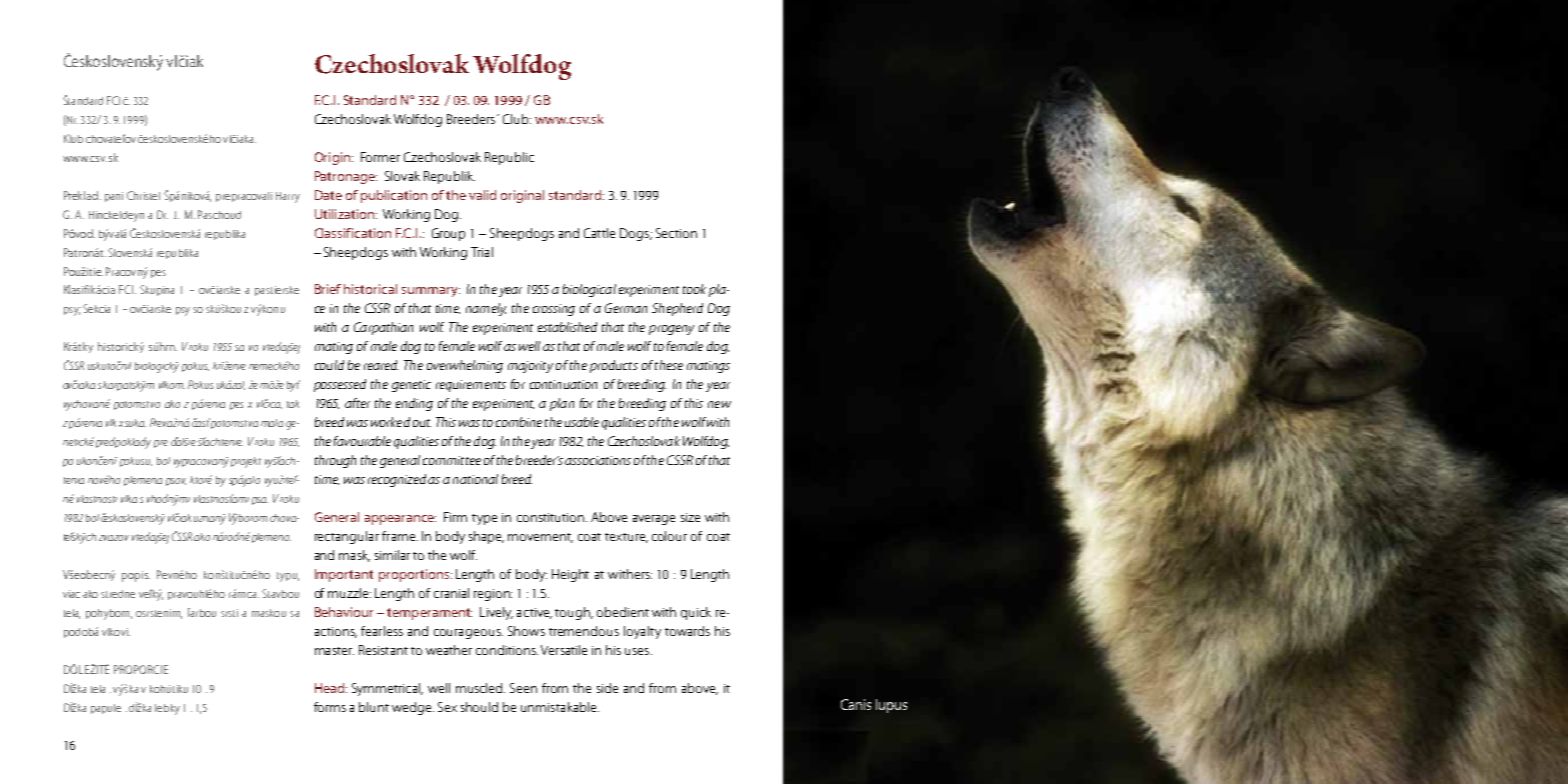 Image resolution: width=1568 pixels, height=784 pixels. I want to click on new, so click(719, 404).
